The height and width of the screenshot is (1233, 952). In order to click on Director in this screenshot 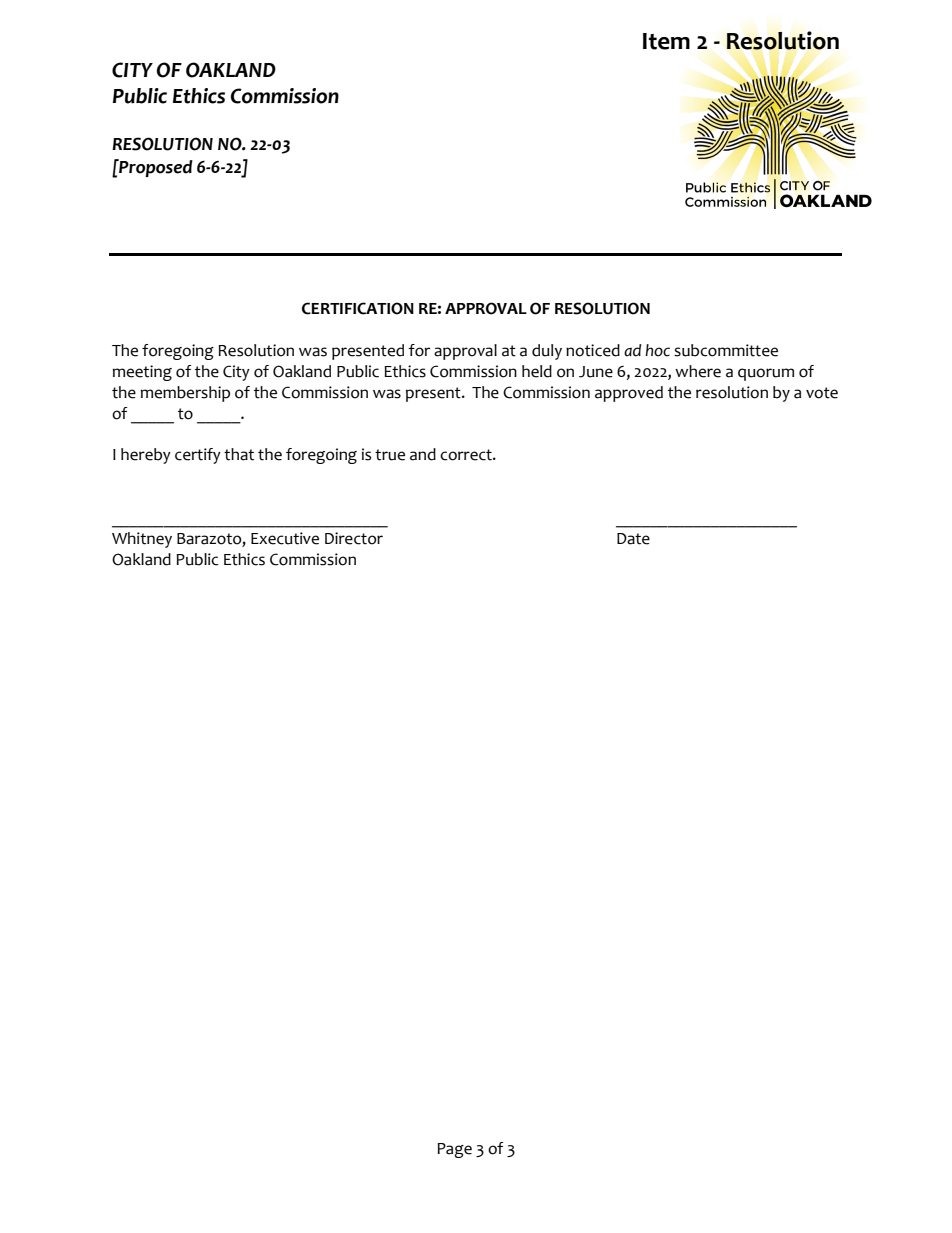, I will do `click(354, 538)`.
